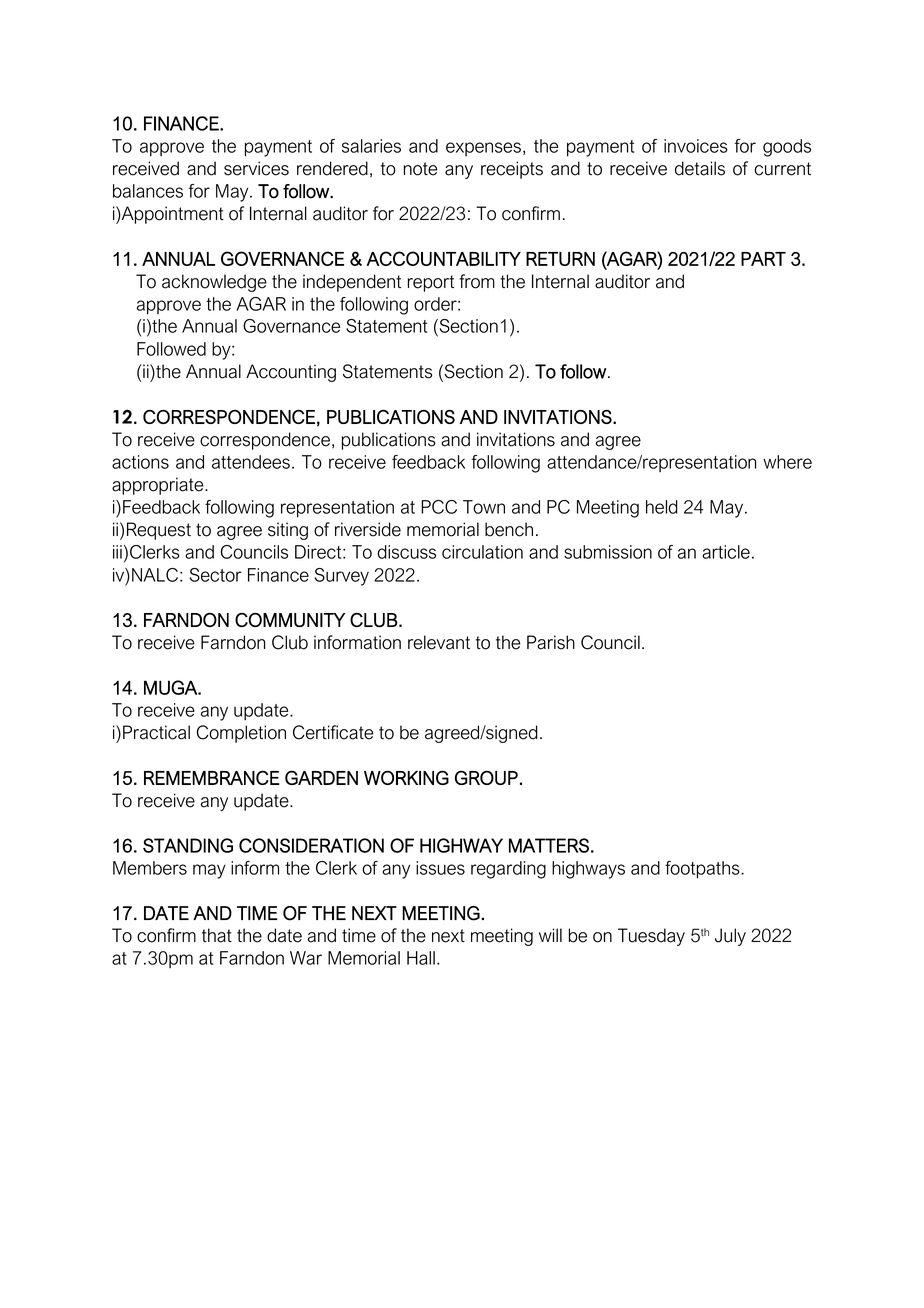 Image resolution: width=924 pixels, height=1308 pixels. I want to click on details, so click(700, 168).
